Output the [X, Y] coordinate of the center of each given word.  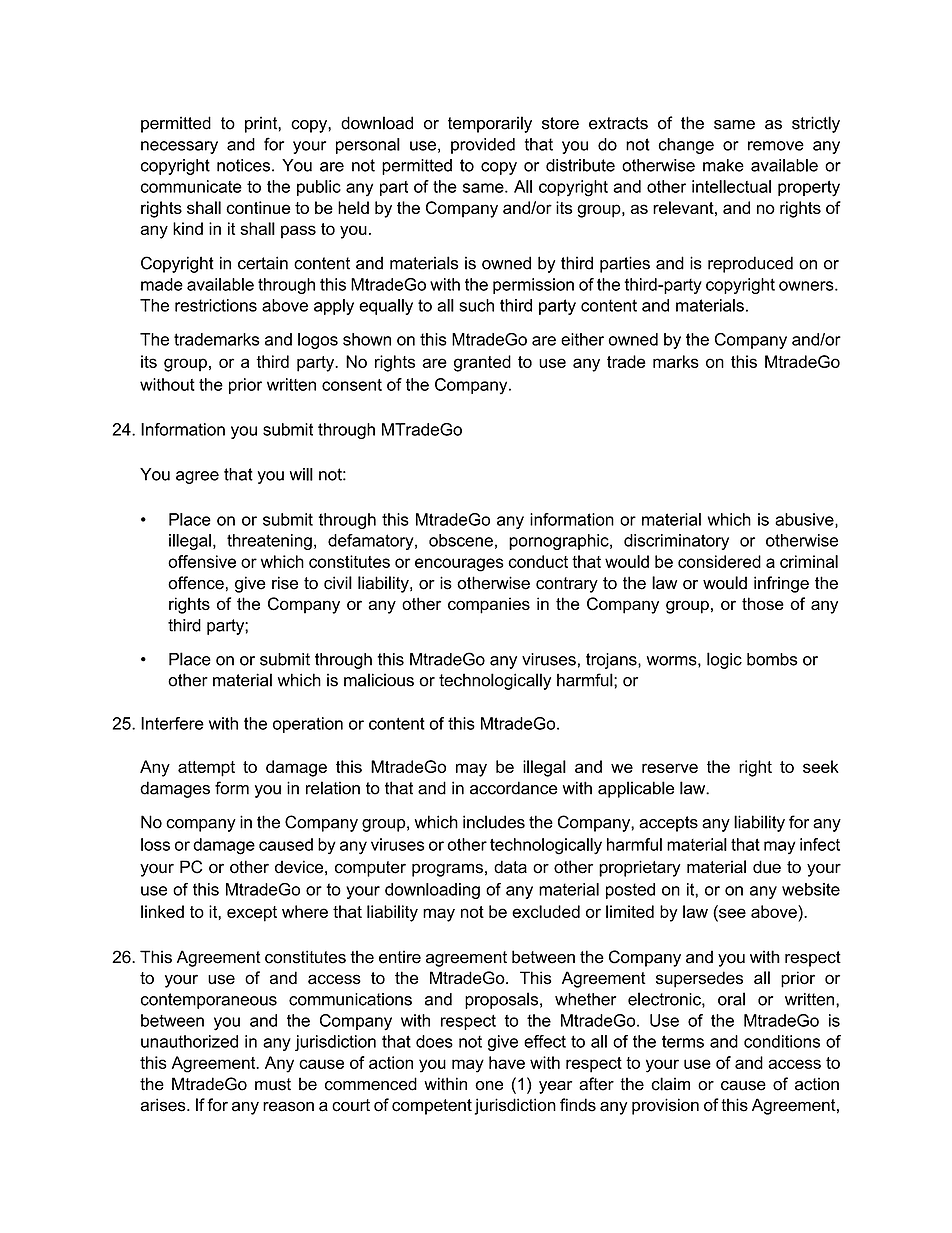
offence [196, 583]
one [489, 1086]
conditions [782, 1041]
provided [483, 146]
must [273, 1084]
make [723, 165]
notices [245, 165]
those [763, 603]
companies [489, 605]
